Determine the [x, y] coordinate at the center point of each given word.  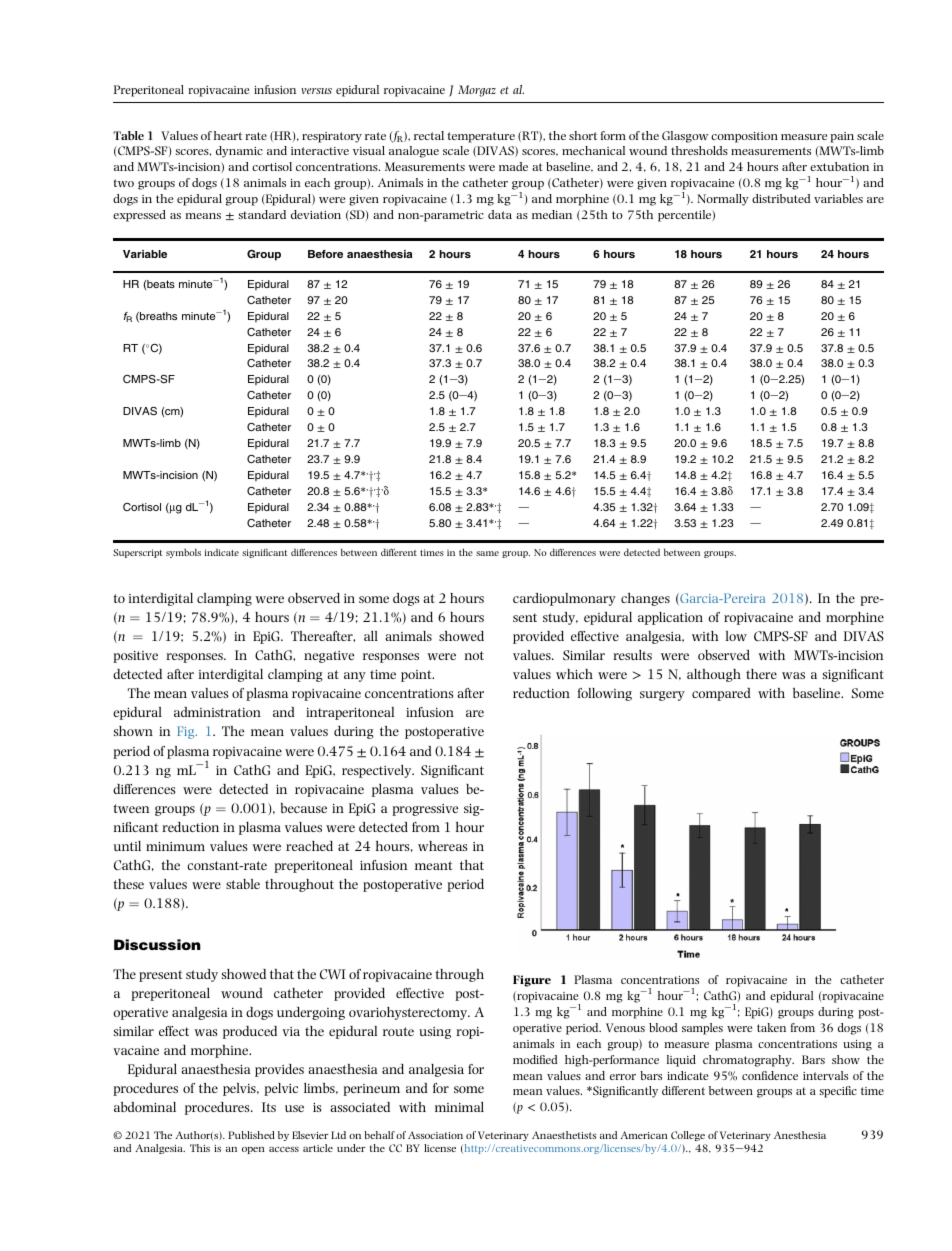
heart [228, 135]
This [200, 1148]
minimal [459, 1107]
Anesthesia [800, 1135]
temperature [481, 137]
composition [744, 137]
